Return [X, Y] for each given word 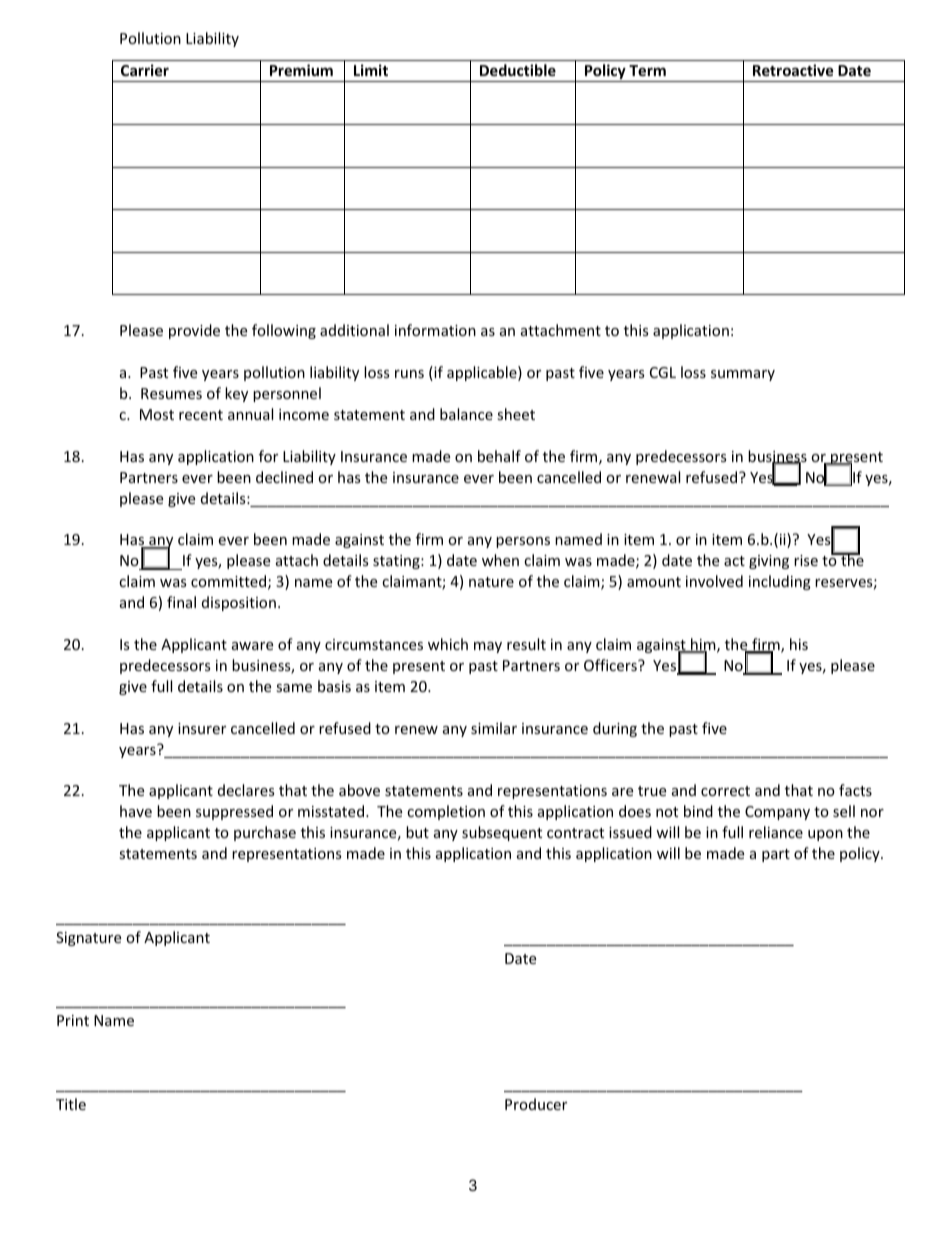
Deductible [518, 70]
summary [743, 375]
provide [194, 331]
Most [157, 414]
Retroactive [793, 70]
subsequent [502, 833]
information [435, 330]
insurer [202, 728]
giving [769, 562]
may [488, 647]
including [780, 582]
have [136, 811]
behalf [499, 456]
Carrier [145, 70]
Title [71, 1104]
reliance [776, 832]
